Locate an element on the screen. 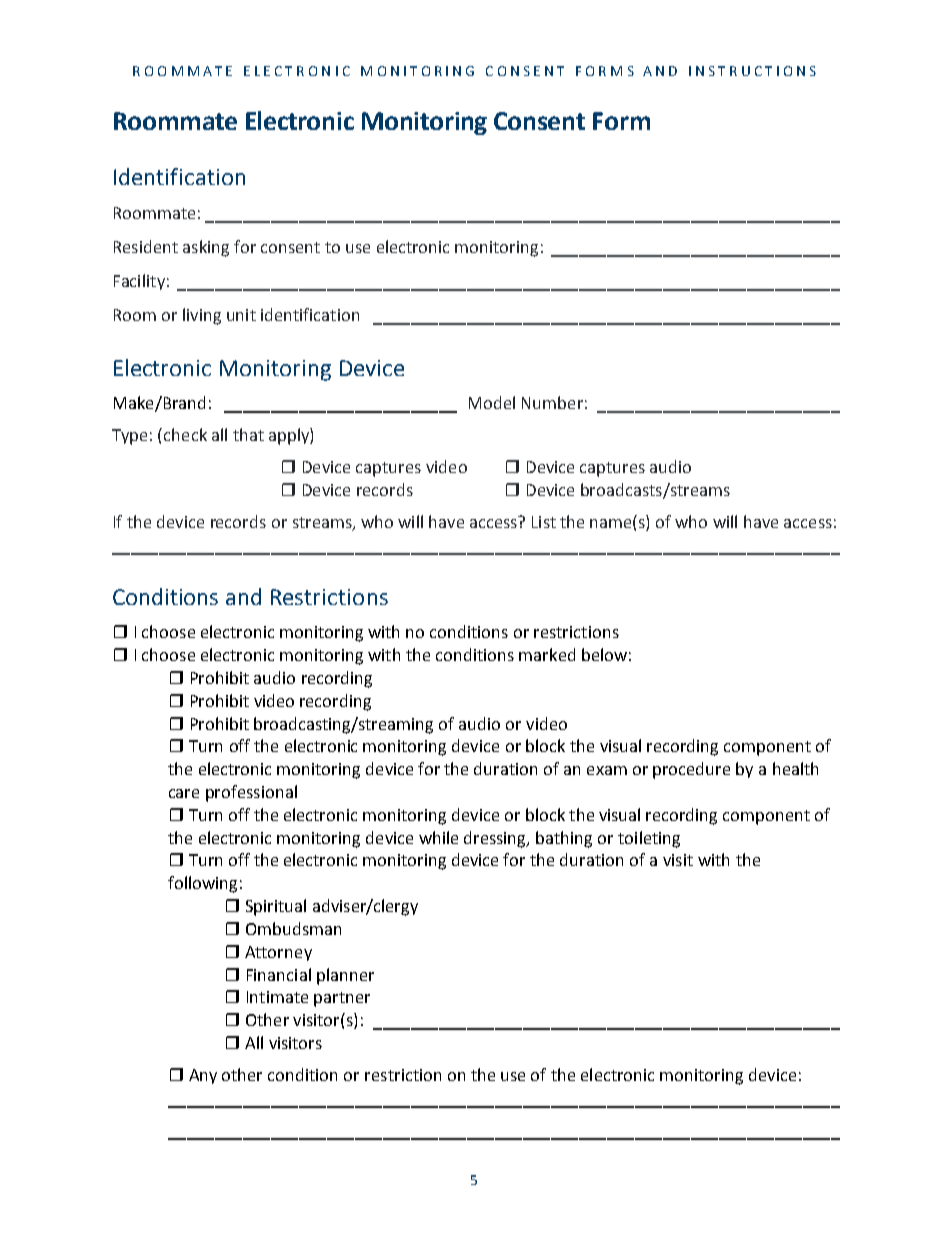  following is located at coordinates (202, 884).
